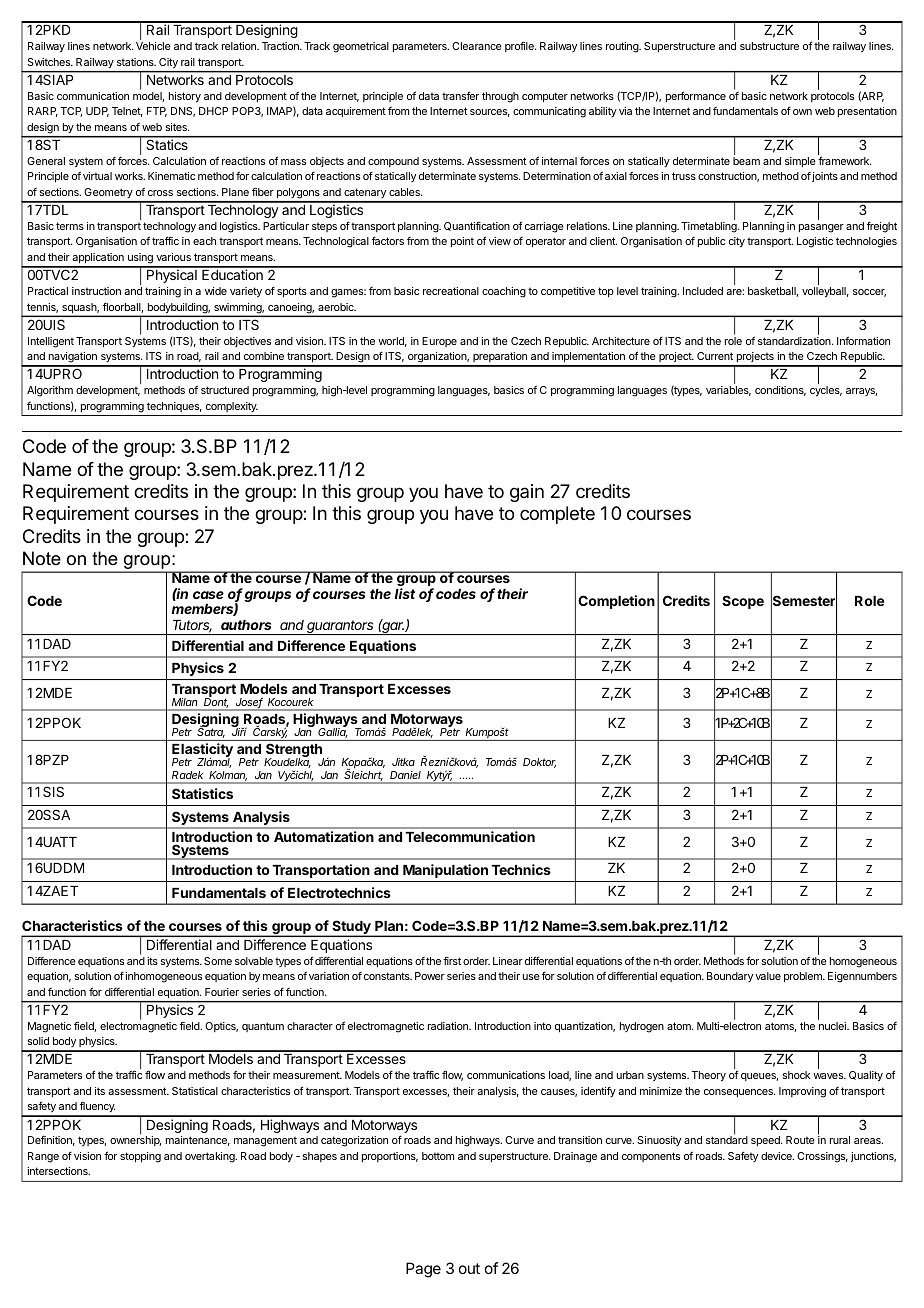 The height and width of the screenshot is (1308, 924). I want to click on stopping, so click(140, 1157).
